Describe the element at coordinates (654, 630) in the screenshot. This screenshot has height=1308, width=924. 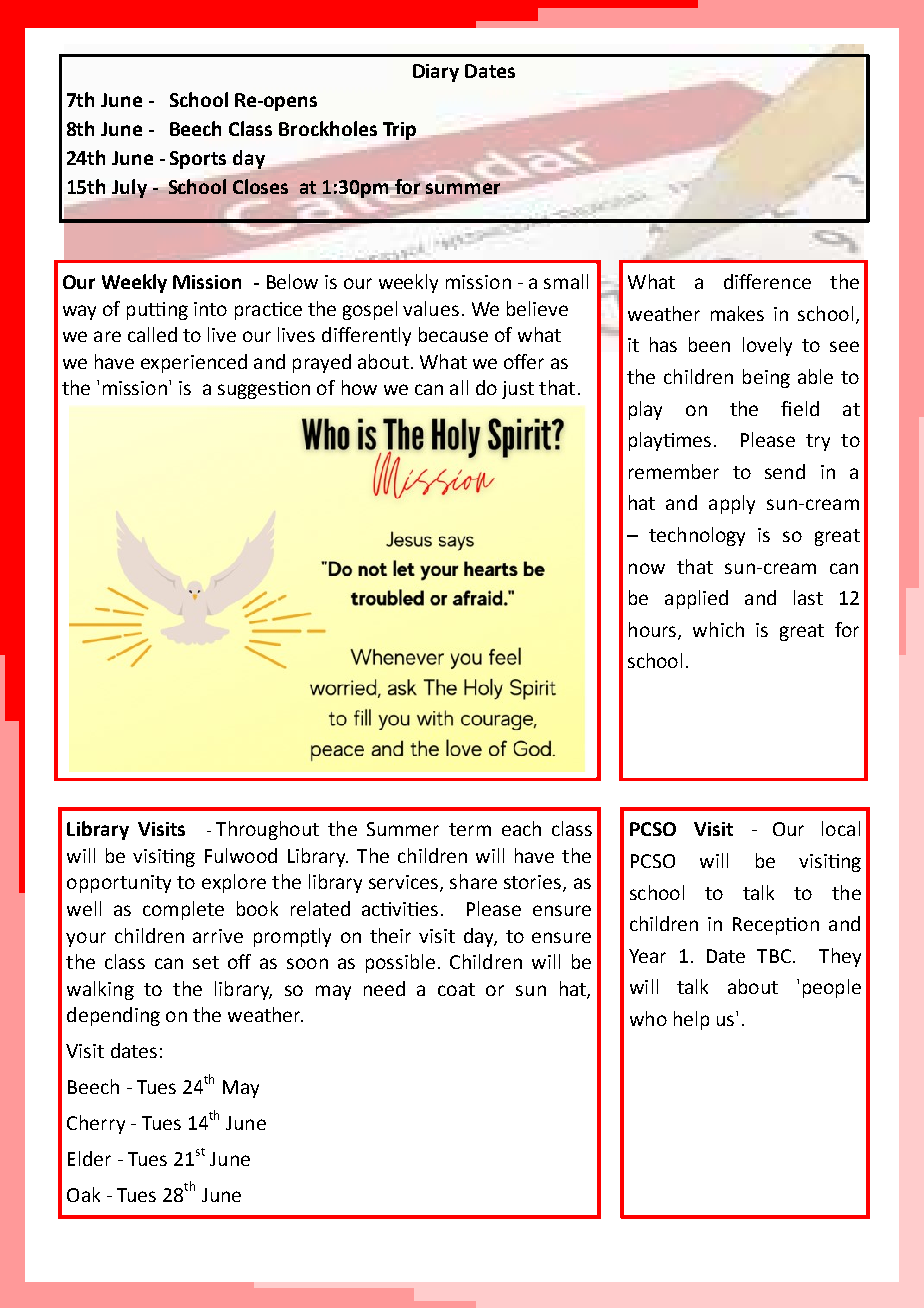
I see `hours` at that location.
